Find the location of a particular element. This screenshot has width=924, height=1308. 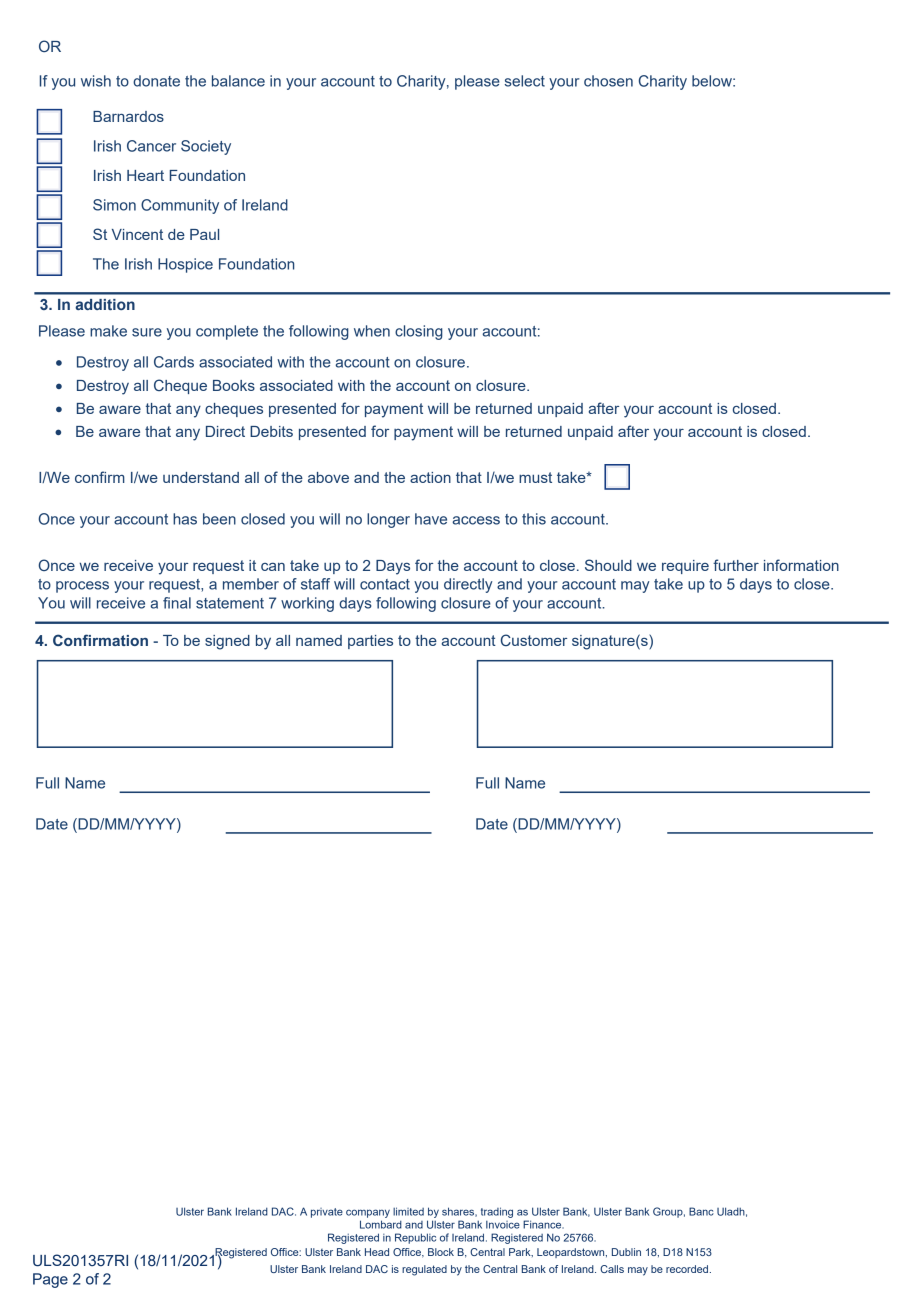

chosen is located at coordinates (608, 81).
